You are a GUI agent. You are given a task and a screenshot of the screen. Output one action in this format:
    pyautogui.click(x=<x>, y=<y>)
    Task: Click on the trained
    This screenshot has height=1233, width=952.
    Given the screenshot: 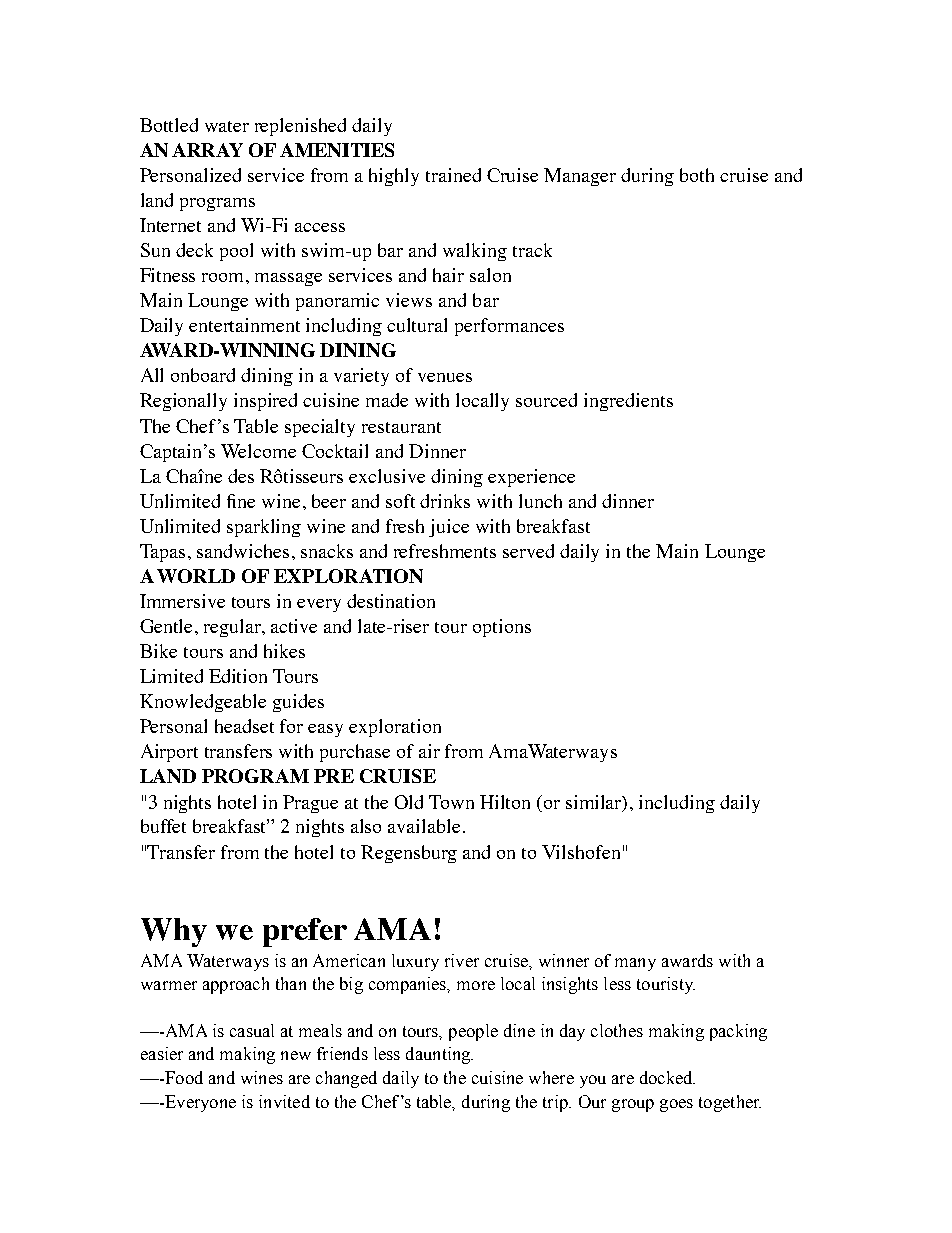 What is the action you would take?
    pyautogui.click(x=453, y=175)
